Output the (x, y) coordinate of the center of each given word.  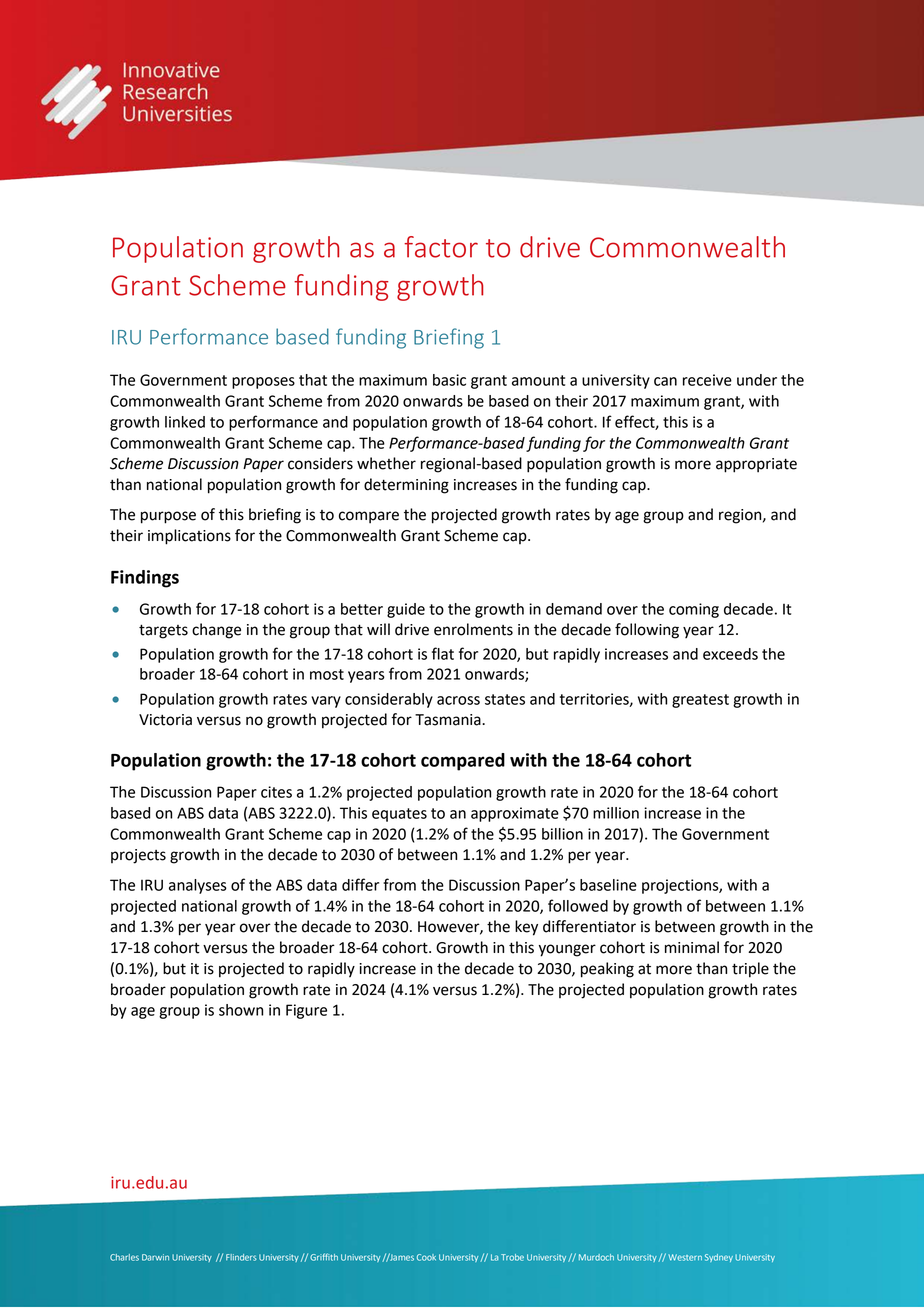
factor (441, 247)
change (216, 631)
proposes (263, 383)
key (526, 928)
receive (707, 380)
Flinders (241, 1257)
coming (694, 610)
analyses (198, 886)
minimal (692, 947)
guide (406, 610)
